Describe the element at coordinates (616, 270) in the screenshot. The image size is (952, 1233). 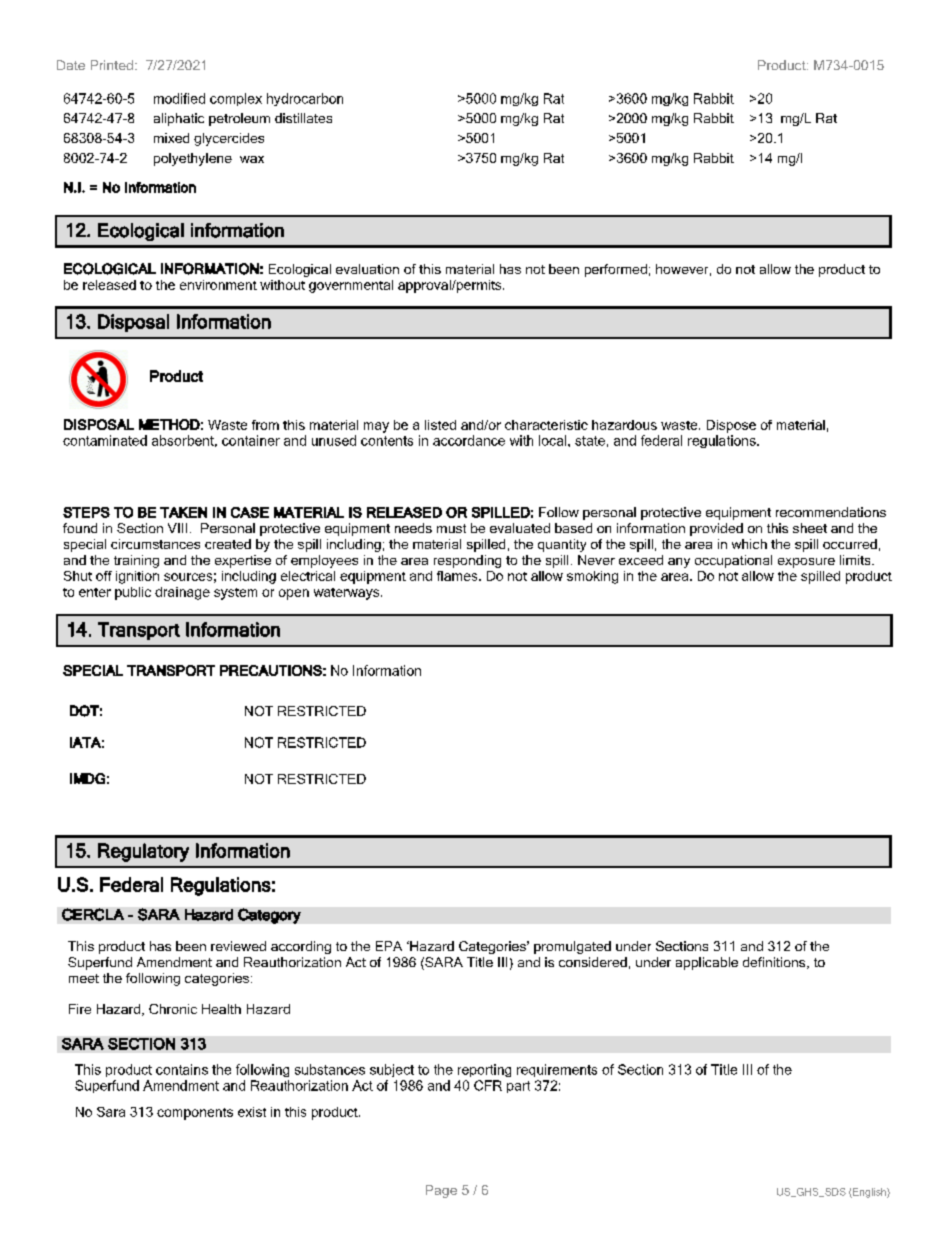
I see `performed` at that location.
